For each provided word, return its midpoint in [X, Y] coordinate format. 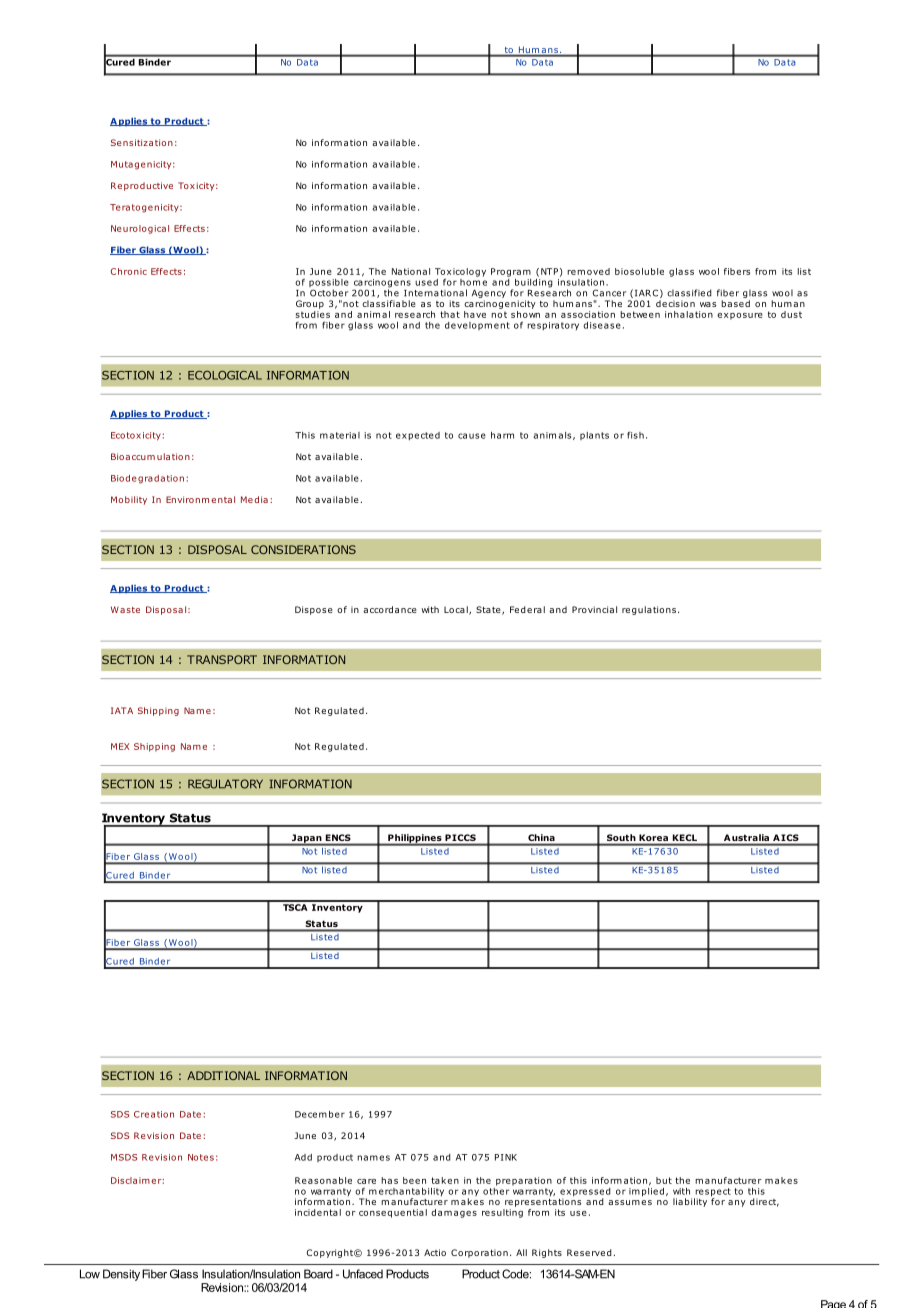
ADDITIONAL [223, 1075]
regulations [649, 610]
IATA [122, 710]
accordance [390, 609]
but [664, 1180]
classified [689, 293]
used [426, 282]
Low [90, 1274]
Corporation [479, 1253]
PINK [506, 1157]
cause [472, 436]
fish [635, 435]
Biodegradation [147, 479]
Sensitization [142, 142]
